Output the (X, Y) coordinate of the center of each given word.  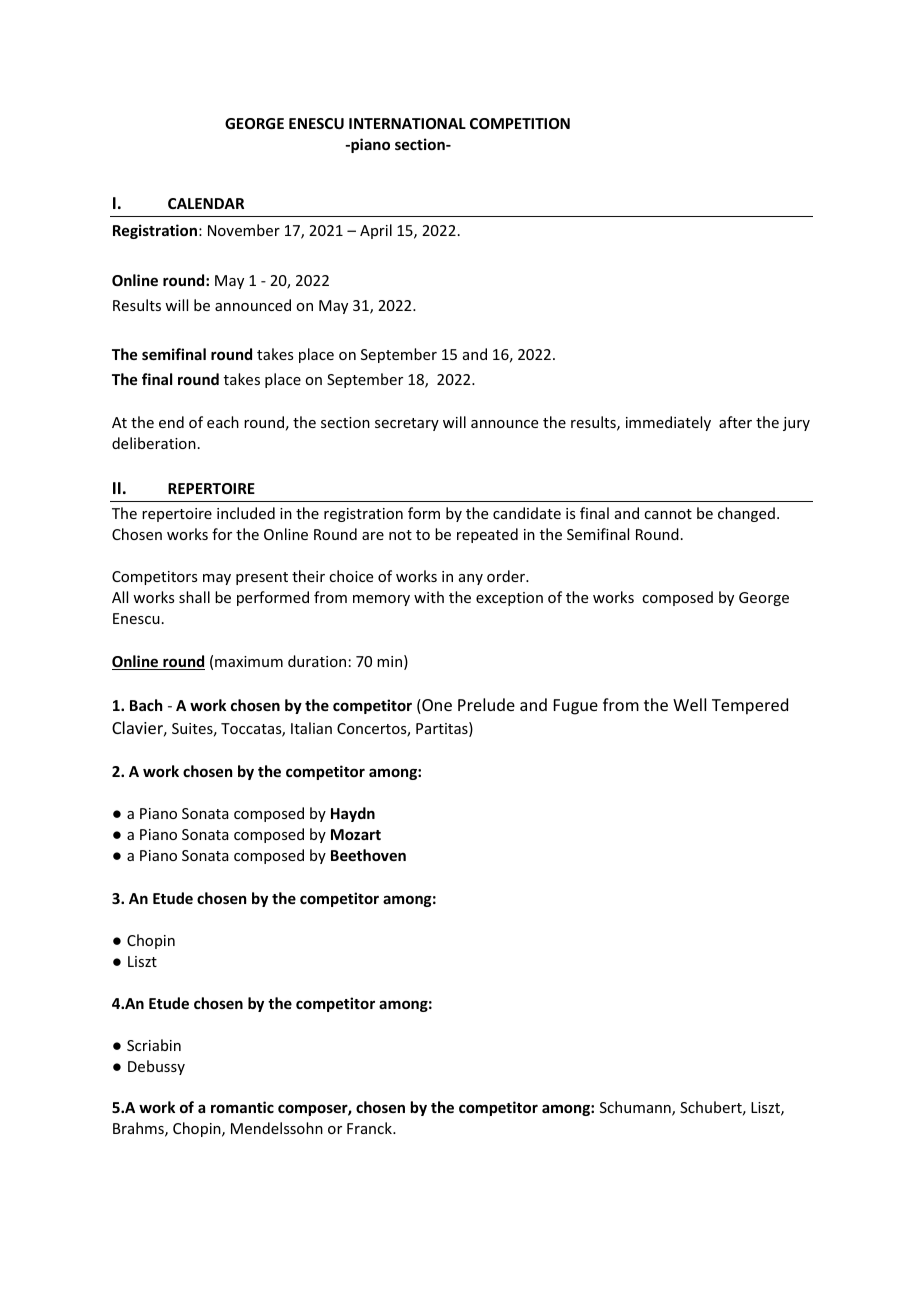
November (244, 230)
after (735, 422)
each (223, 422)
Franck (370, 1128)
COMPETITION (520, 123)
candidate (527, 513)
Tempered (750, 706)
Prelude (486, 704)
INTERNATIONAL (407, 123)
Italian (311, 728)
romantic (242, 1107)
